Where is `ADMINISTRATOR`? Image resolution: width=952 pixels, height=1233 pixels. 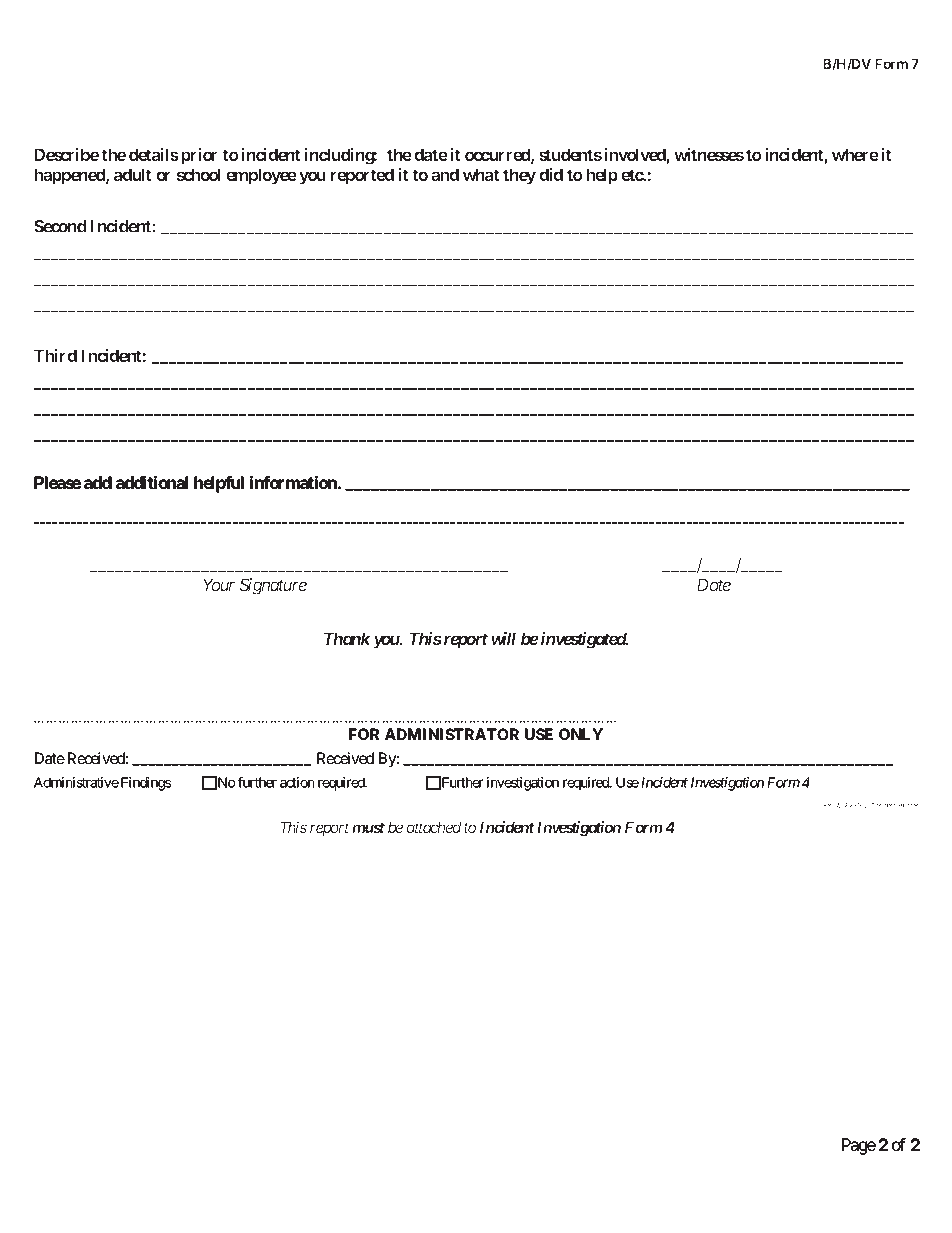
ADMINISTRATOR is located at coordinates (452, 734).
